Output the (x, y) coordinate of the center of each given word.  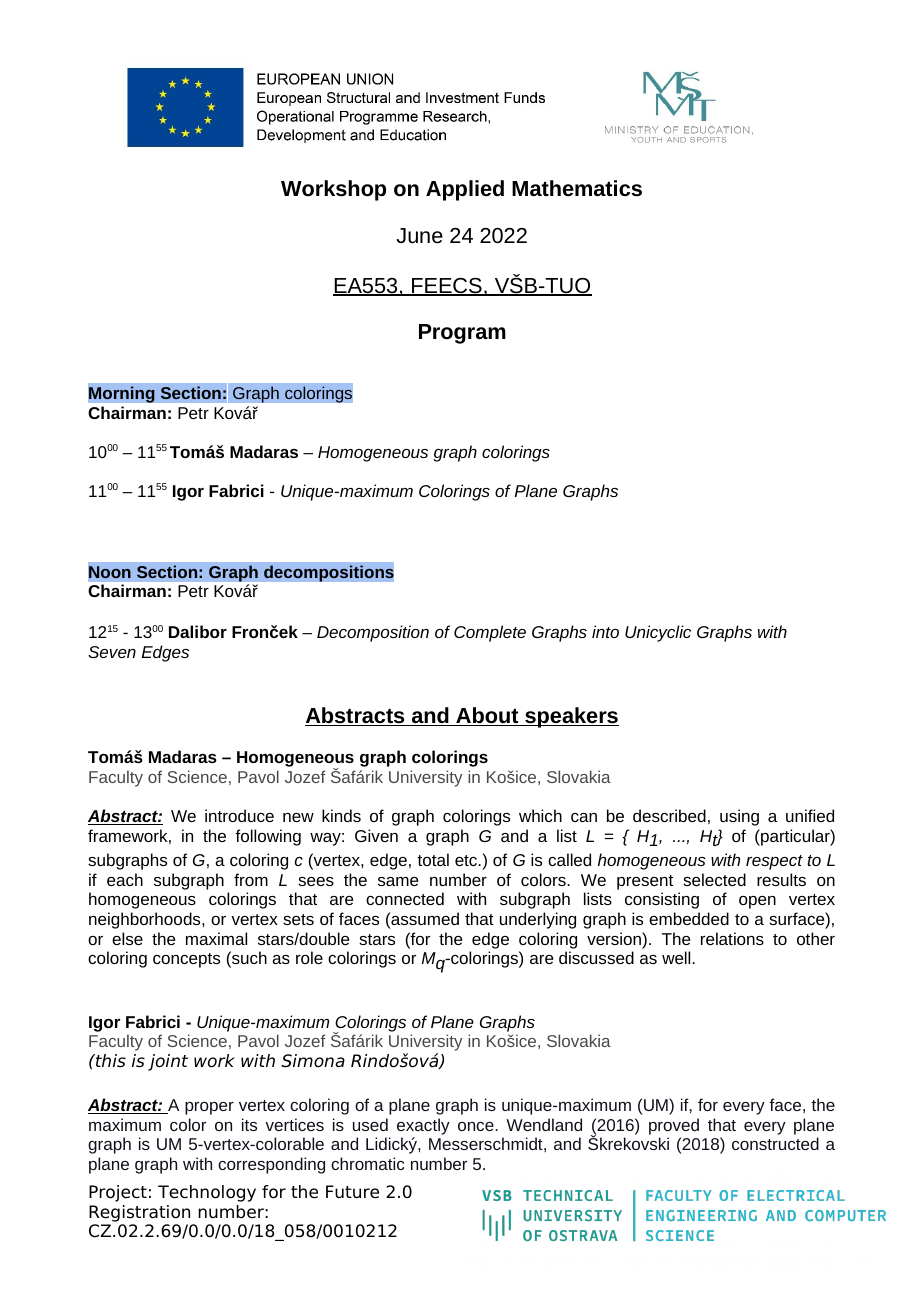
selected (714, 879)
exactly (423, 1126)
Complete (490, 633)
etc (467, 860)
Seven (112, 652)
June (419, 236)
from (251, 879)
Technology (207, 1193)
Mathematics (577, 188)
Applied (465, 190)
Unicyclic (658, 633)
